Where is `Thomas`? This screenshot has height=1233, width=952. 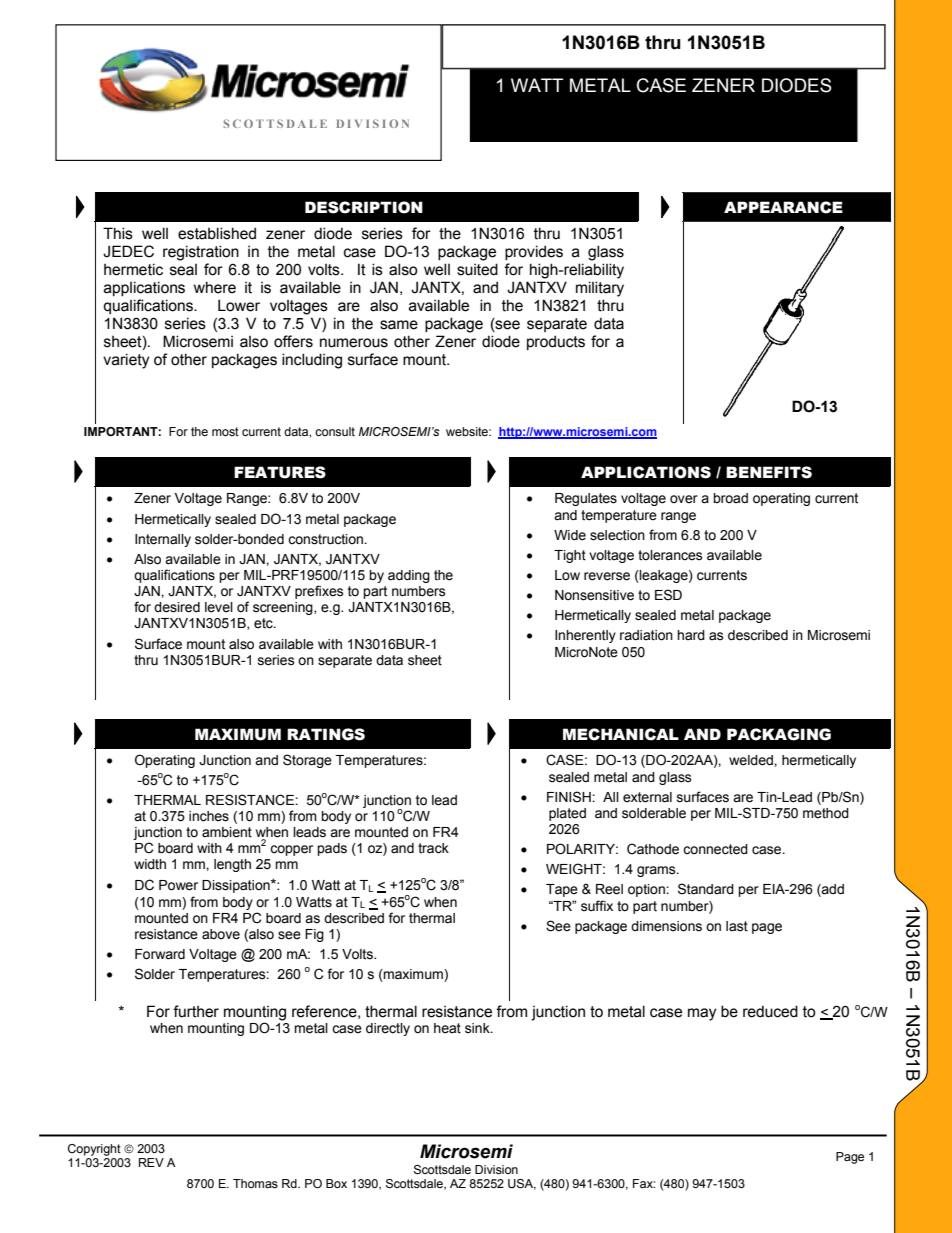 Thomas is located at coordinates (255, 1183).
